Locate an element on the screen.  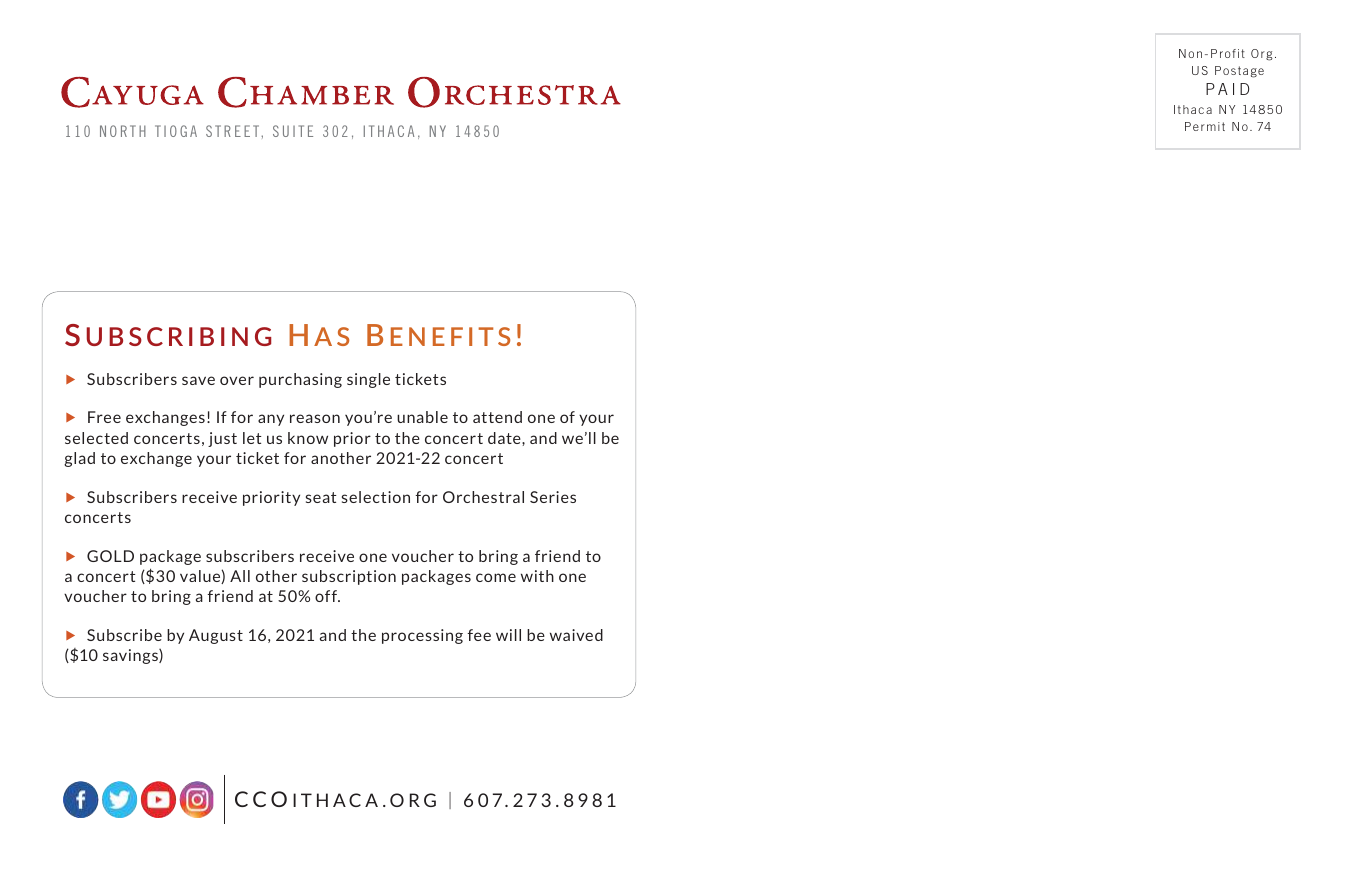
single is located at coordinates (368, 380).
